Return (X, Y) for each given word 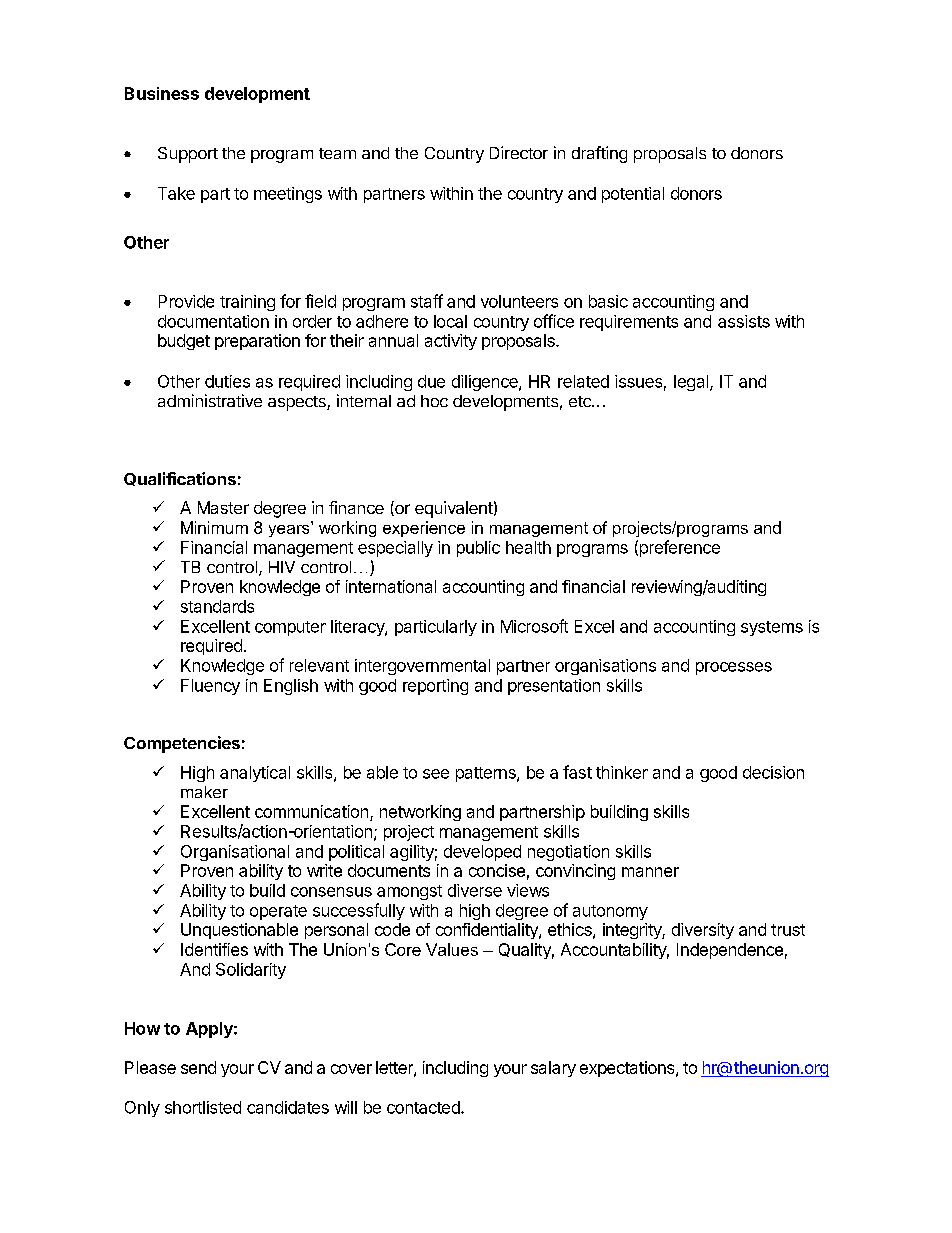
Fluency (210, 687)
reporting (435, 687)
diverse (475, 890)
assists (744, 321)
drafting (599, 154)
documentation (213, 321)
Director (519, 152)
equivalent (454, 509)
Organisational (235, 853)
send (198, 1067)
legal (692, 383)
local (450, 321)
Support (188, 155)
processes (734, 668)
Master (223, 507)
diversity (703, 931)
